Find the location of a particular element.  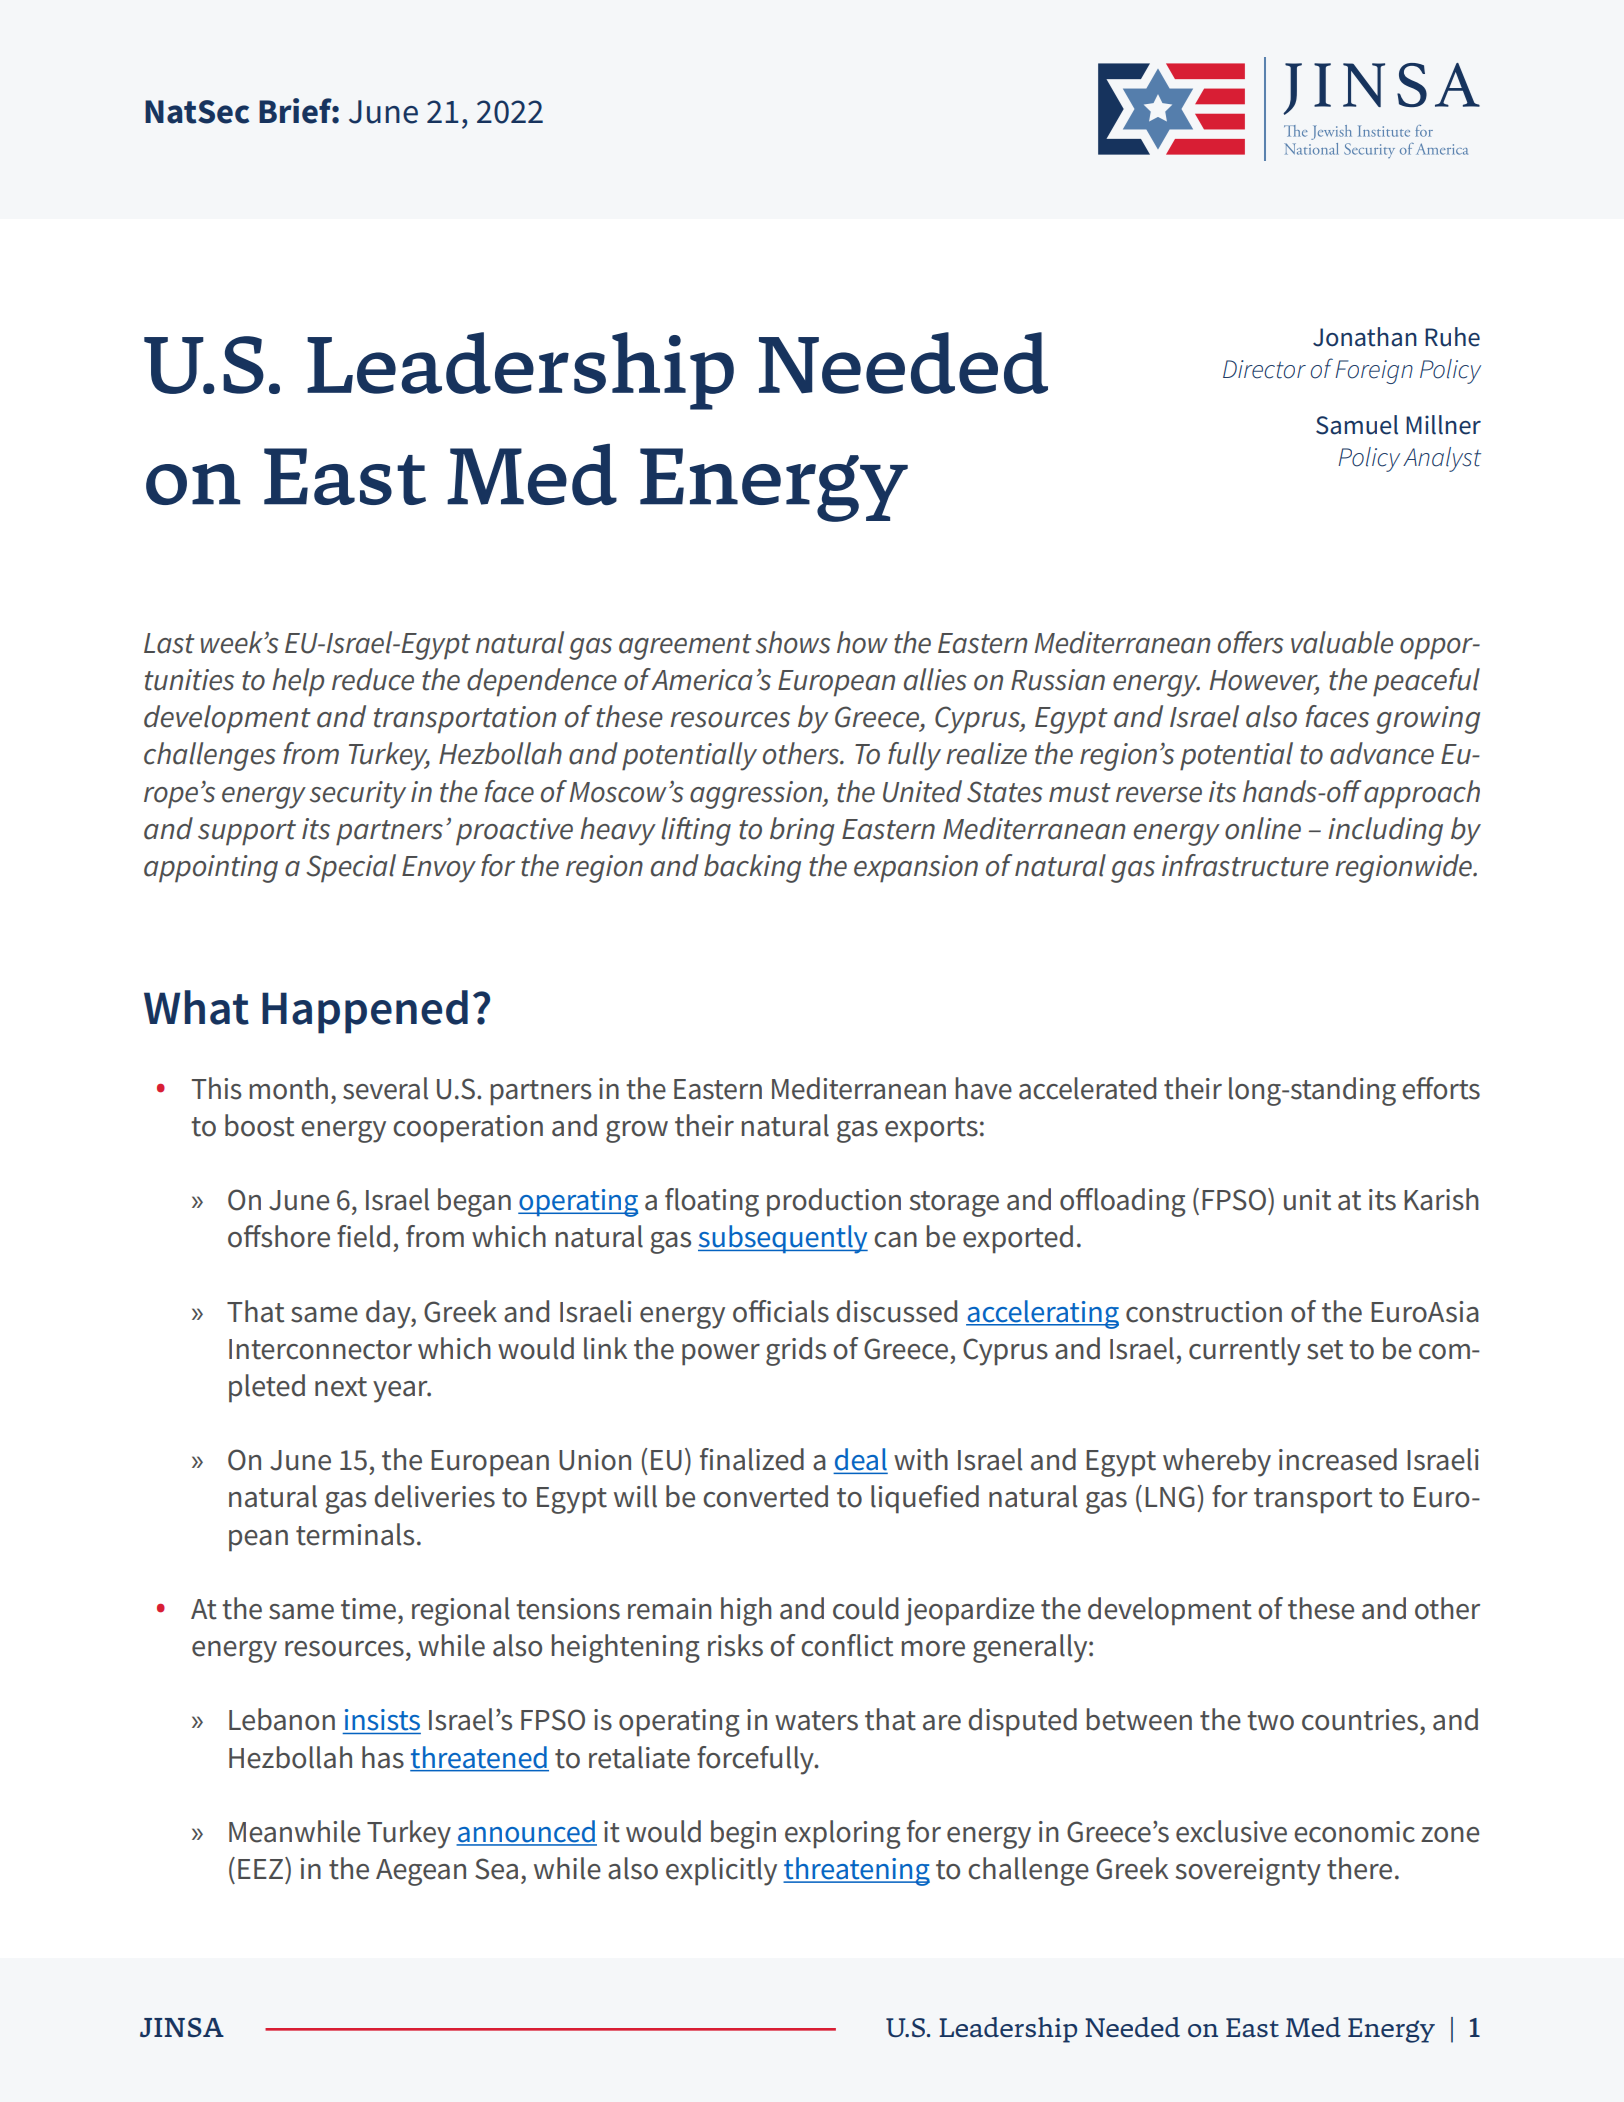

Last is located at coordinates (169, 643).
